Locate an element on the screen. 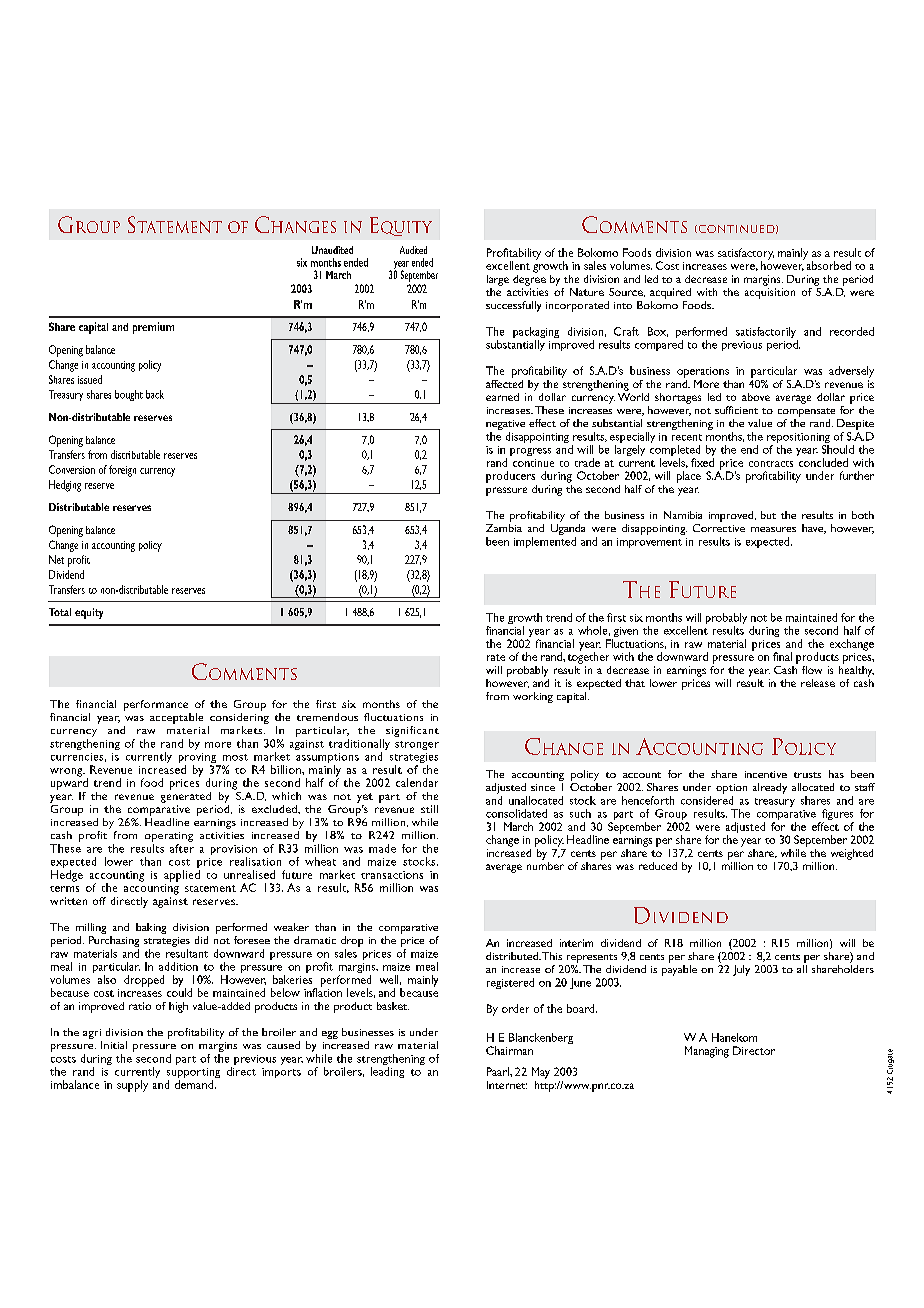 The image size is (924, 1308). working is located at coordinates (533, 697).
